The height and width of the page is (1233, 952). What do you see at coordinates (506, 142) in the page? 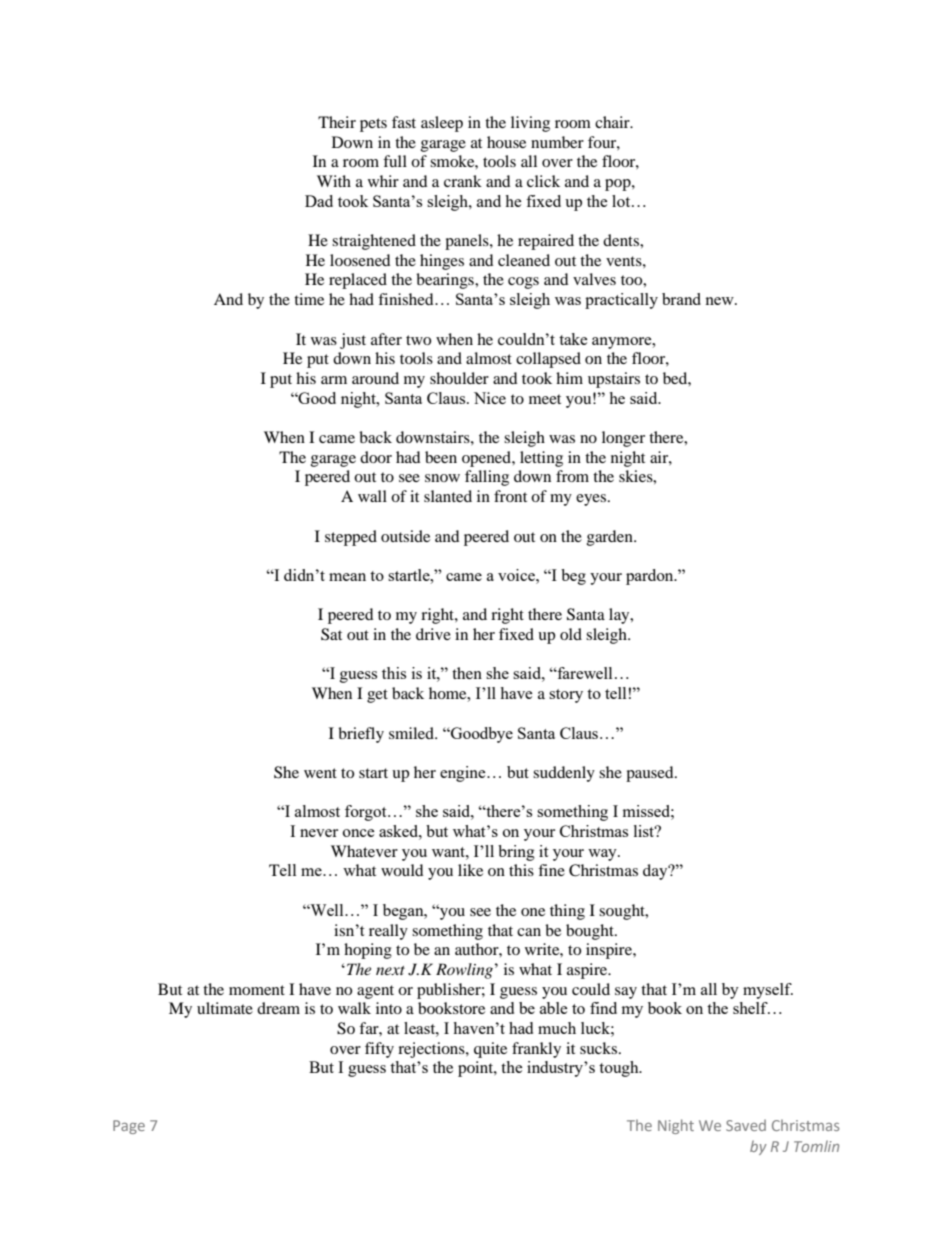
I see `house` at bounding box center [506, 142].
